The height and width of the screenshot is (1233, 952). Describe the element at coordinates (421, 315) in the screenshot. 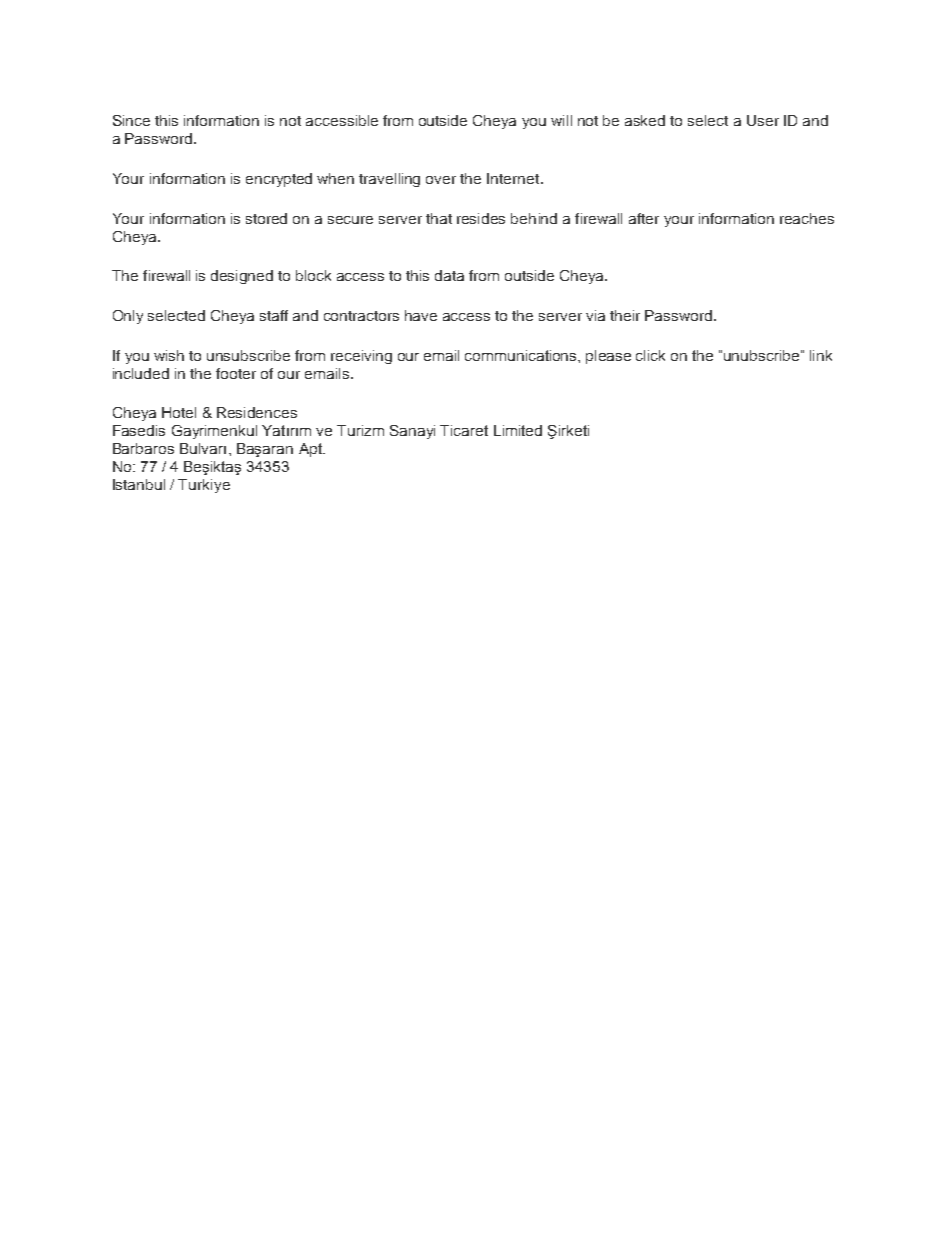

I see `have` at that location.
